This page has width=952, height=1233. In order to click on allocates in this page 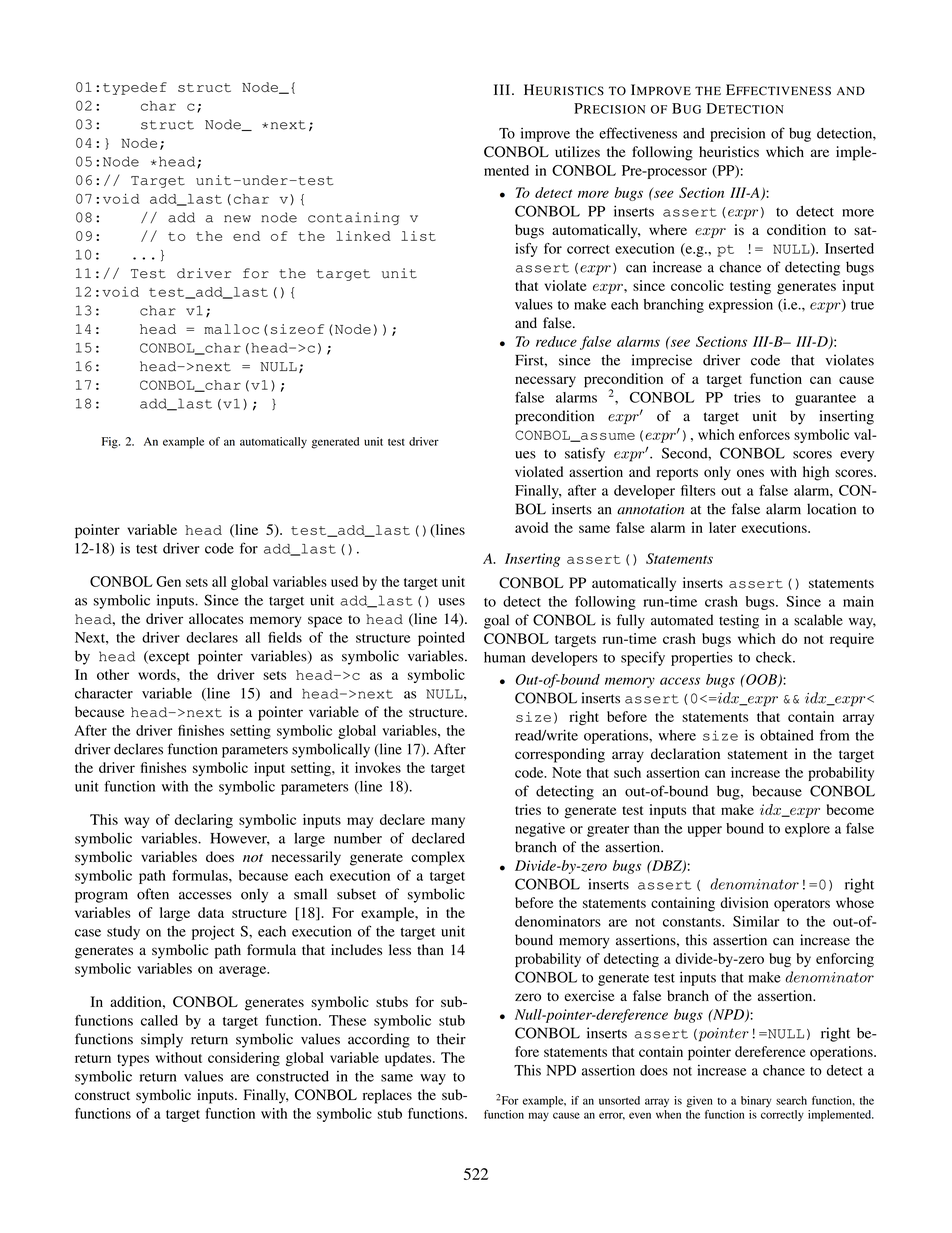, I will do `click(216, 618)`.
